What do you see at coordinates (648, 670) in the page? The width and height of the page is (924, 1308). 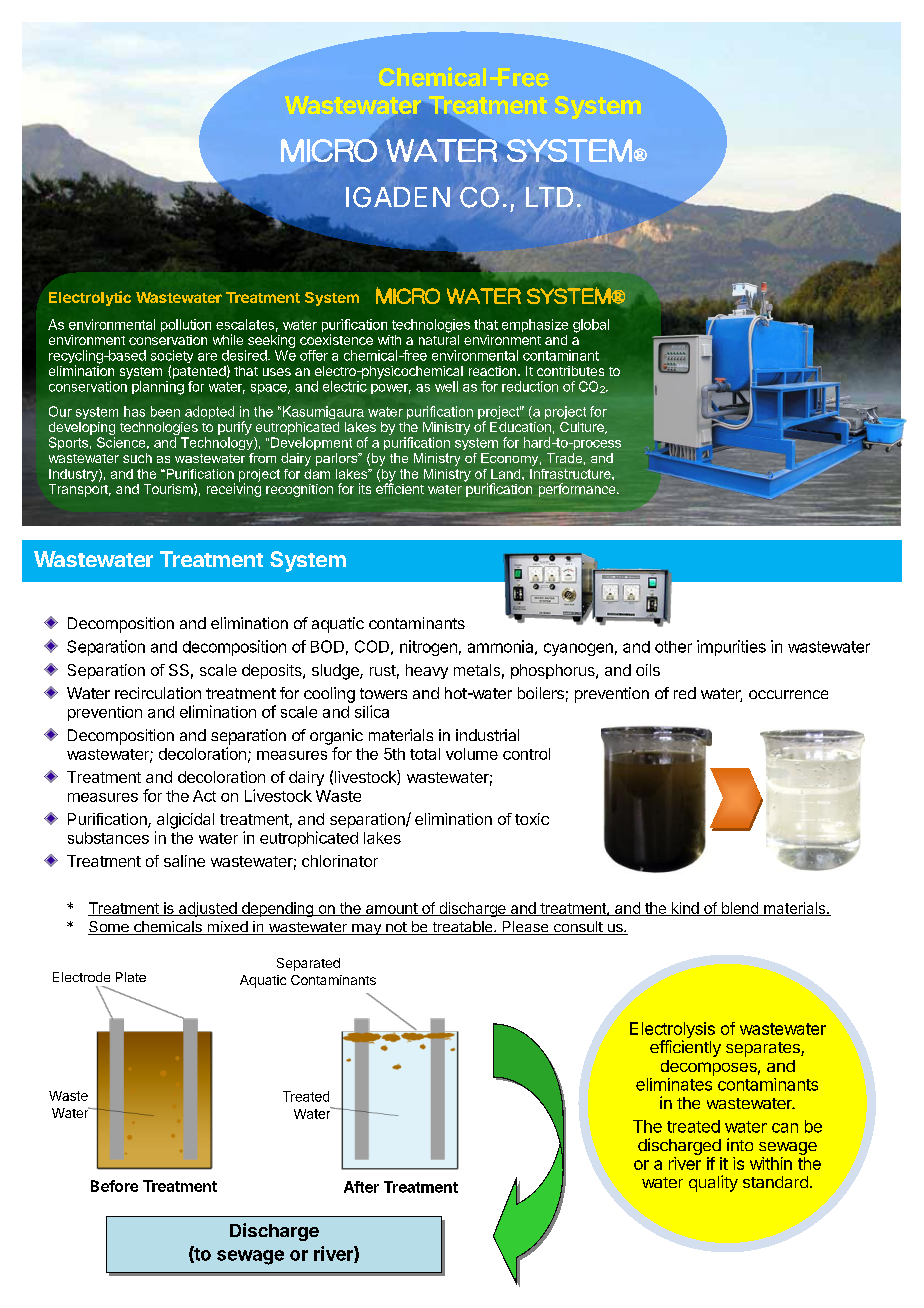 I see `oils` at bounding box center [648, 670].
